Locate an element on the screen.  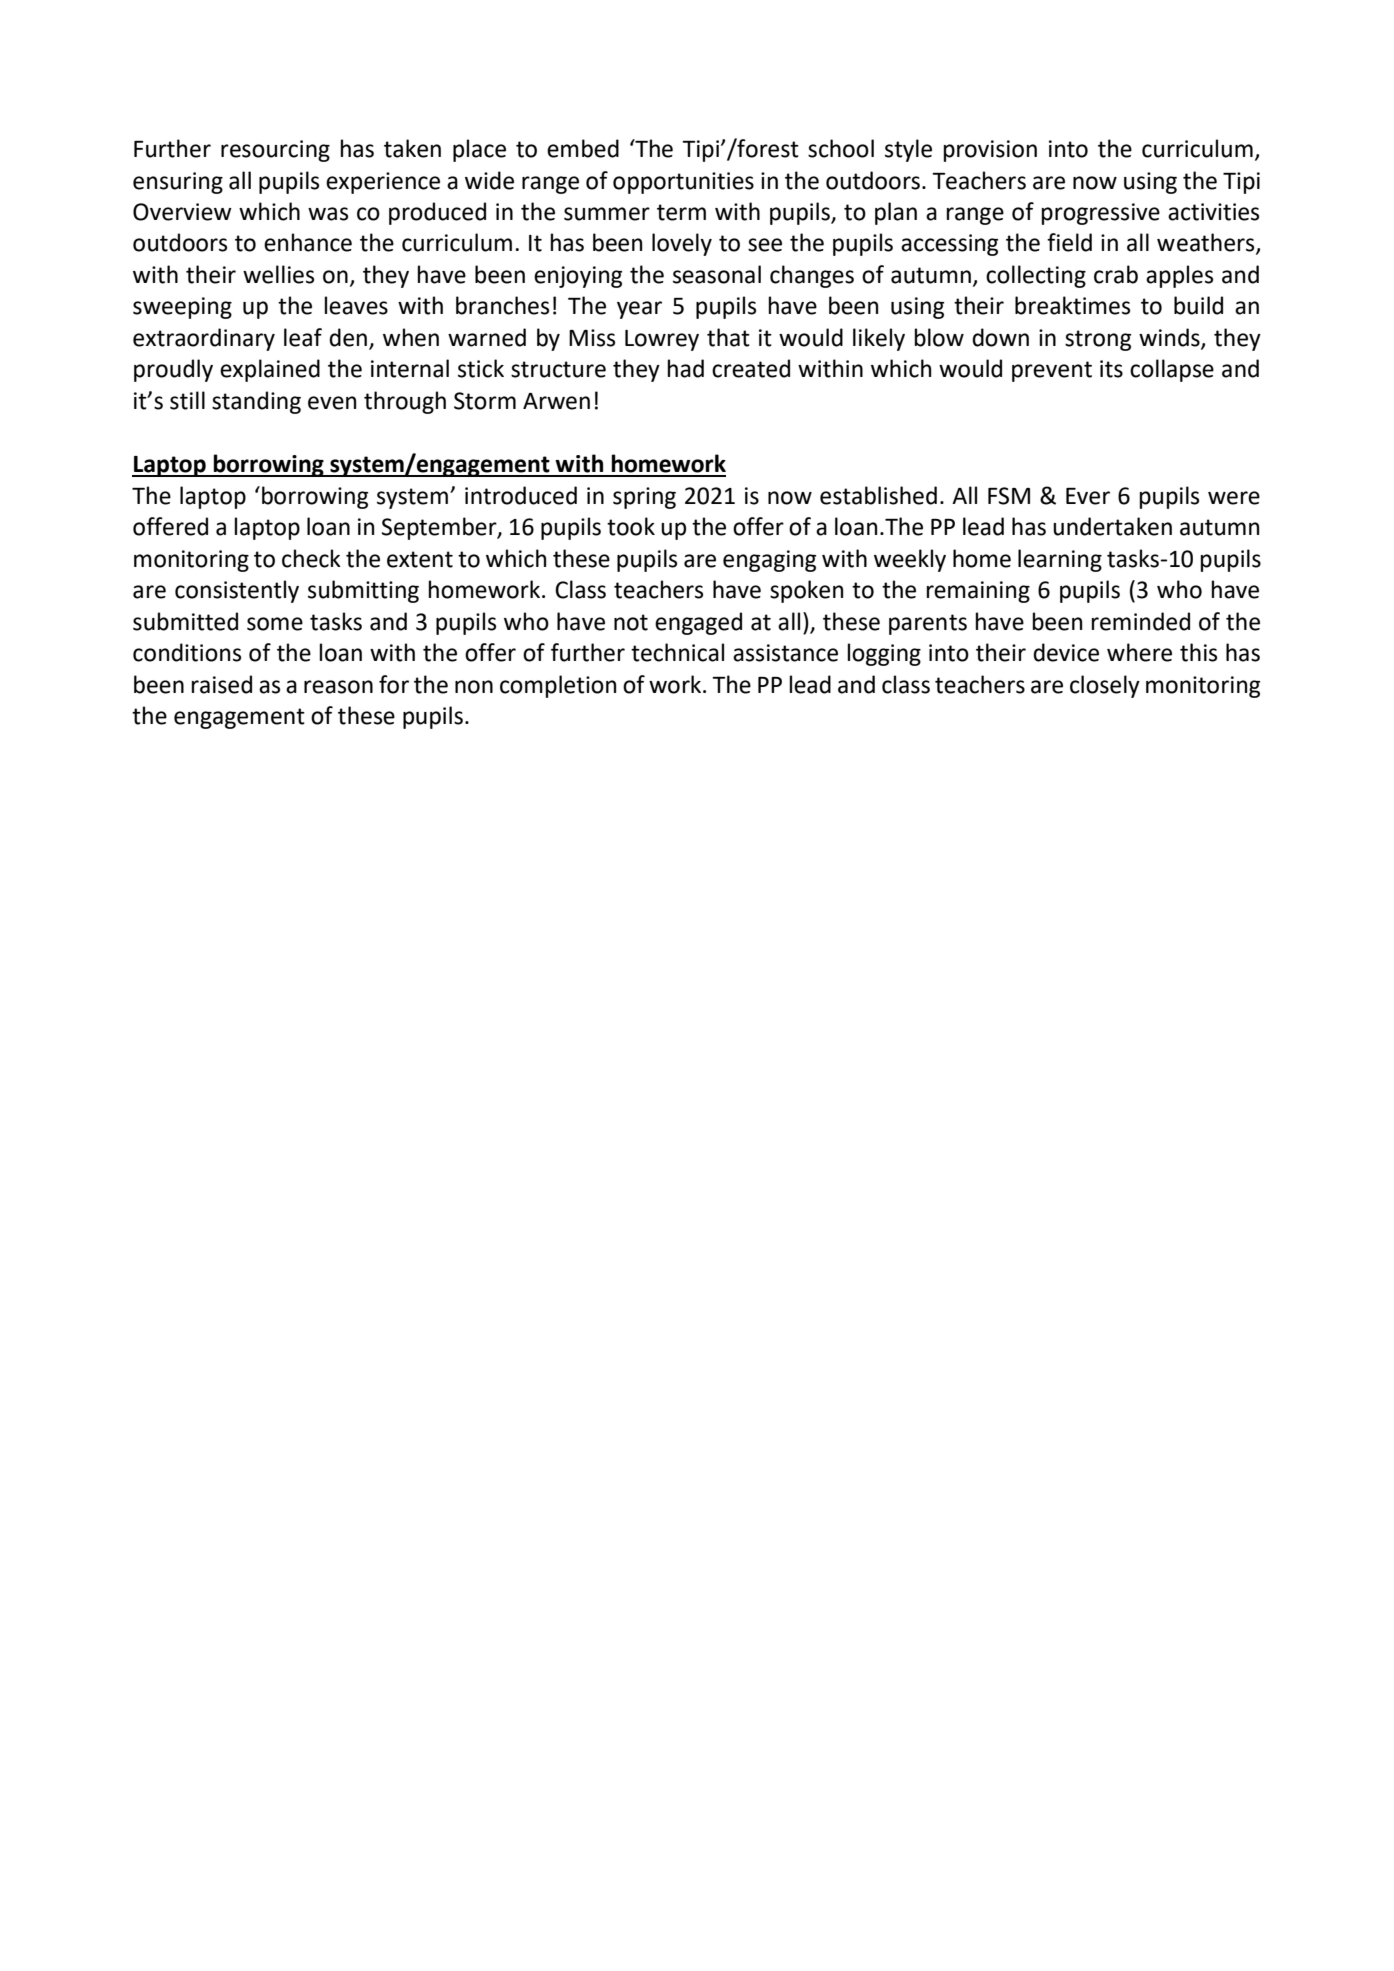
opportunities is located at coordinates (683, 183).
